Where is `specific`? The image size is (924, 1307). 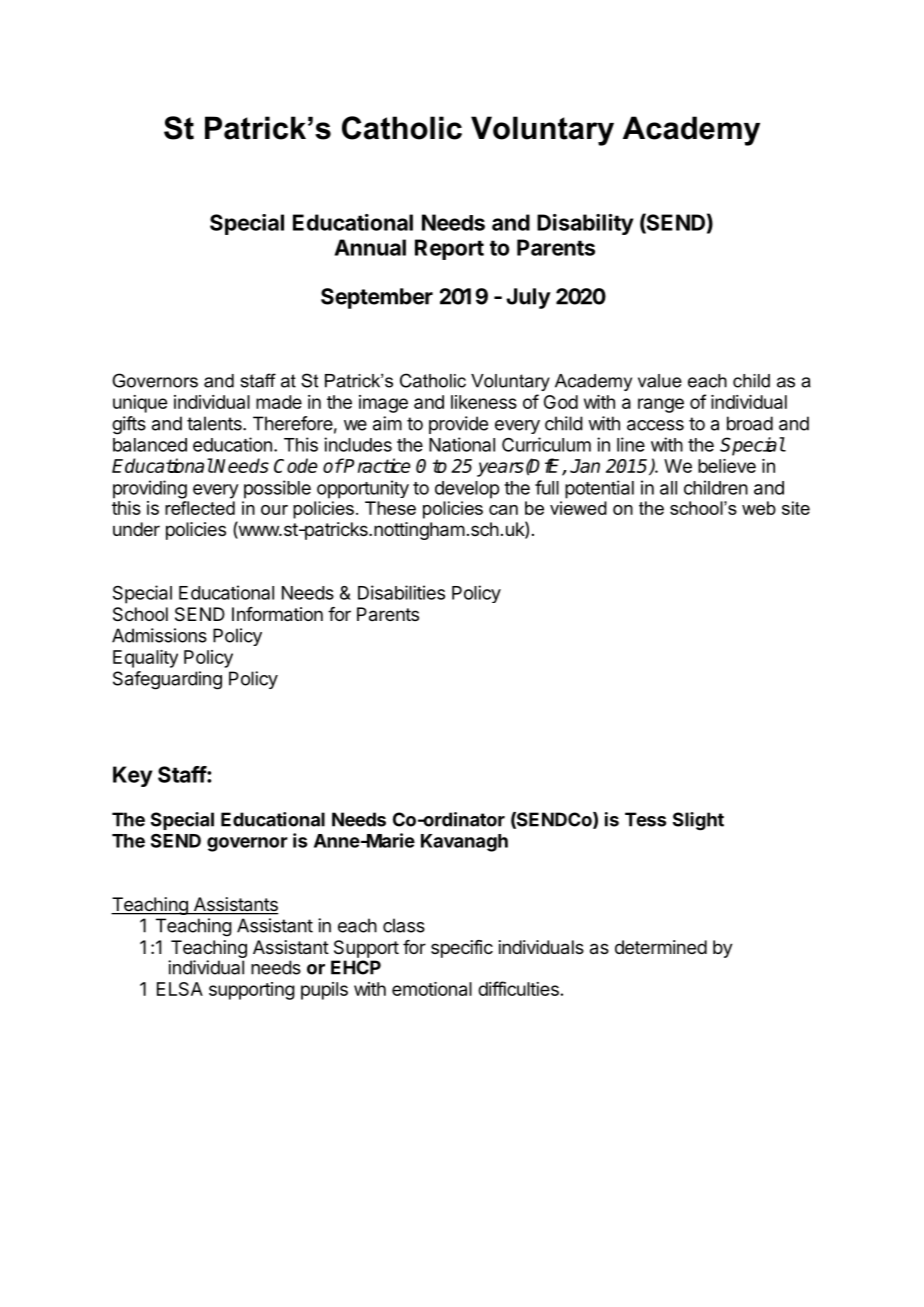
specific is located at coordinates (462, 949).
